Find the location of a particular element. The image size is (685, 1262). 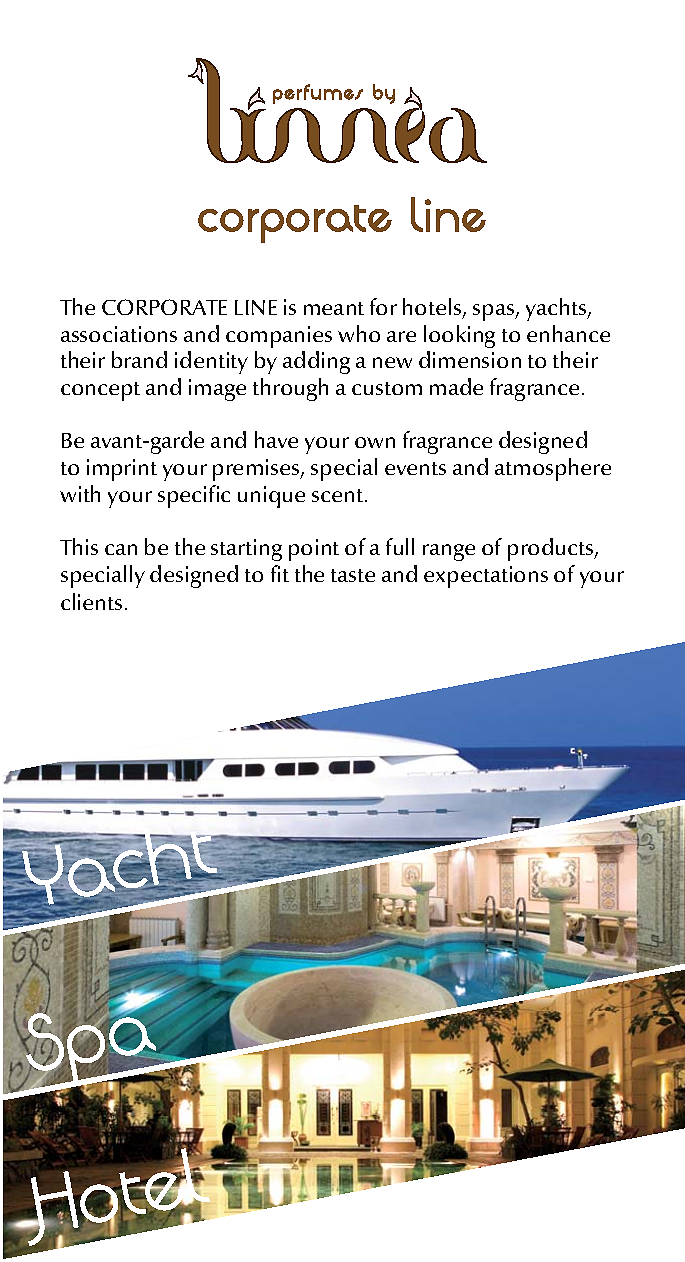

imprint is located at coordinates (122, 470).
